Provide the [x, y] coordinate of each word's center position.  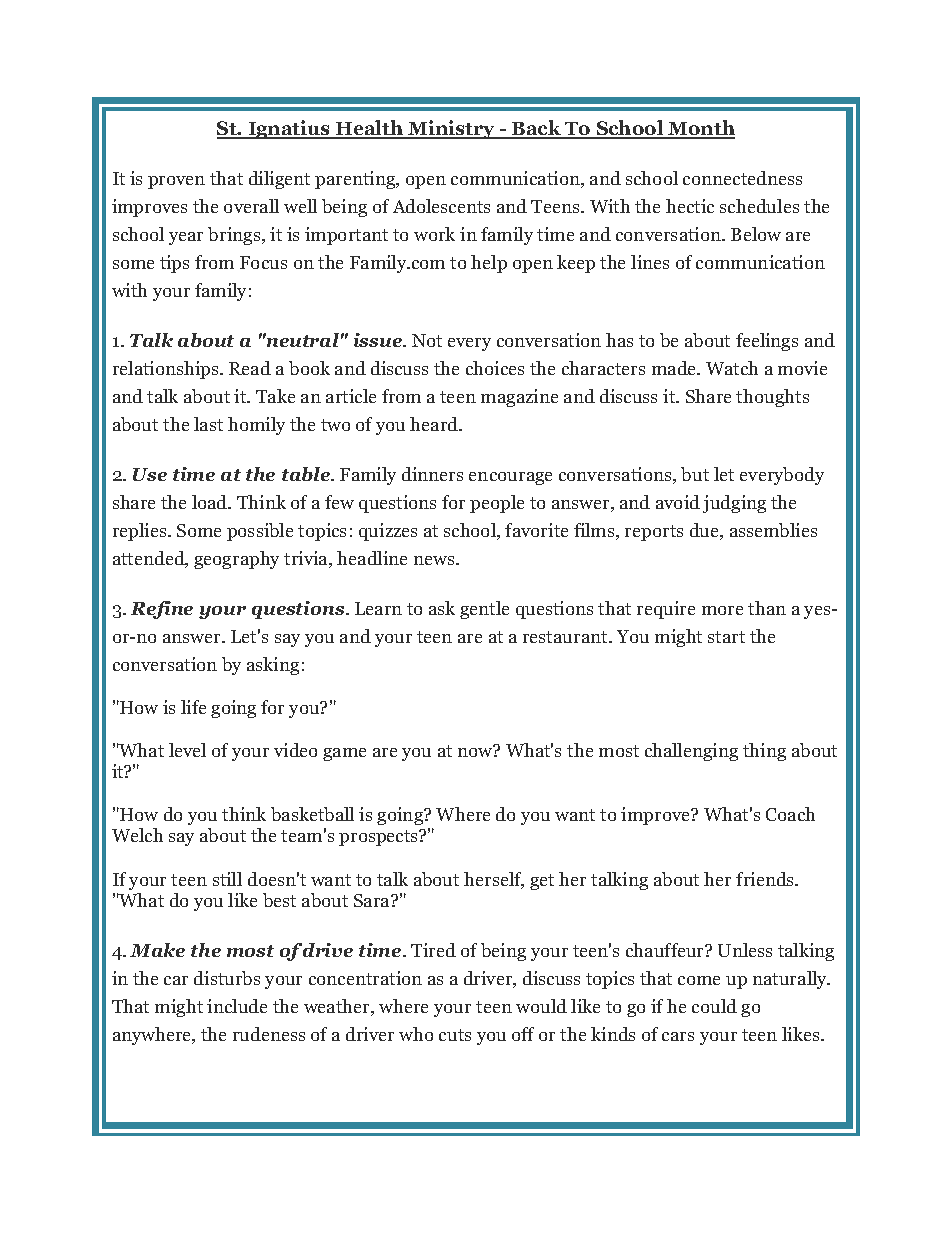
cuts [455, 1035]
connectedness [742, 178]
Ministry [452, 129]
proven [176, 182]
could [714, 1006]
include [237, 1006]
